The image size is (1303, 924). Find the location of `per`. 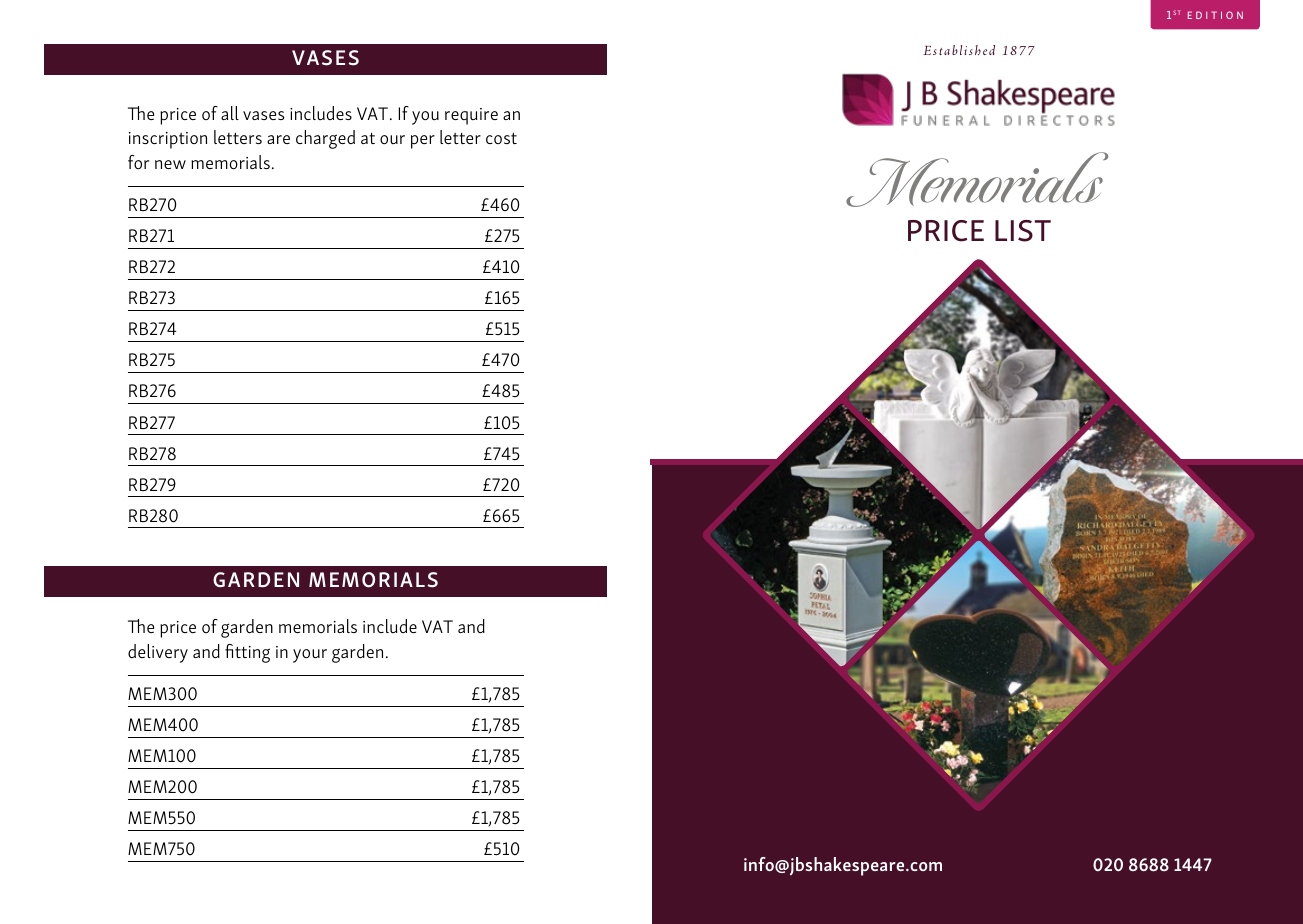

per is located at coordinates (423, 142).
